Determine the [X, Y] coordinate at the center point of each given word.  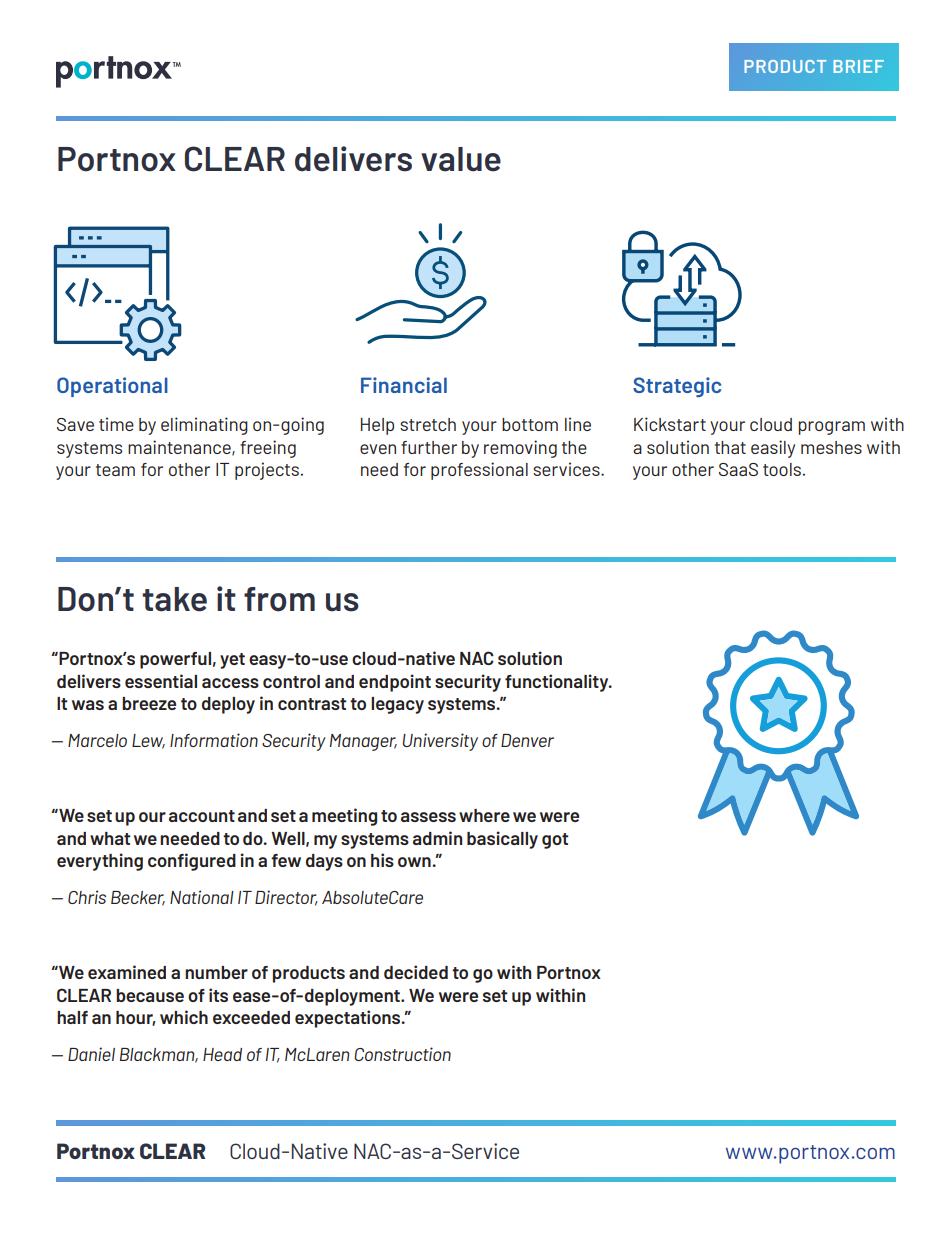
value [461, 159]
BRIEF [858, 66]
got [555, 841]
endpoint [395, 683]
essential [161, 681]
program [831, 428]
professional [479, 471]
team [115, 470]
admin [437, 838]
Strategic [677, 387]
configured [192, 862]
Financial [404, 385]
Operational [112, 387]
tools [782, 469]
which [184, 1017]
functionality [558, 683]
